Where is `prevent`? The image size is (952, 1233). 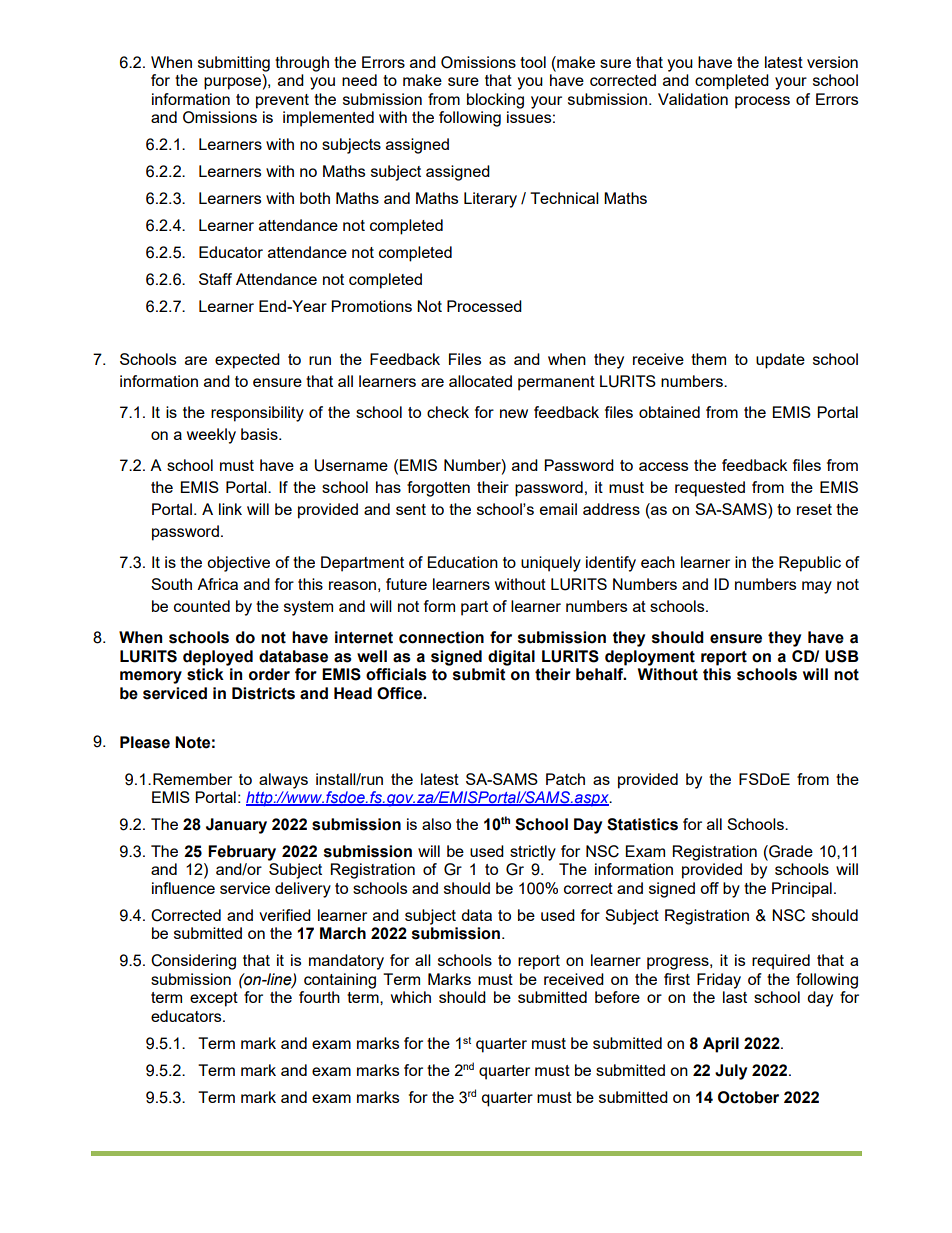 prevent is located at coordinates (282, 101).
